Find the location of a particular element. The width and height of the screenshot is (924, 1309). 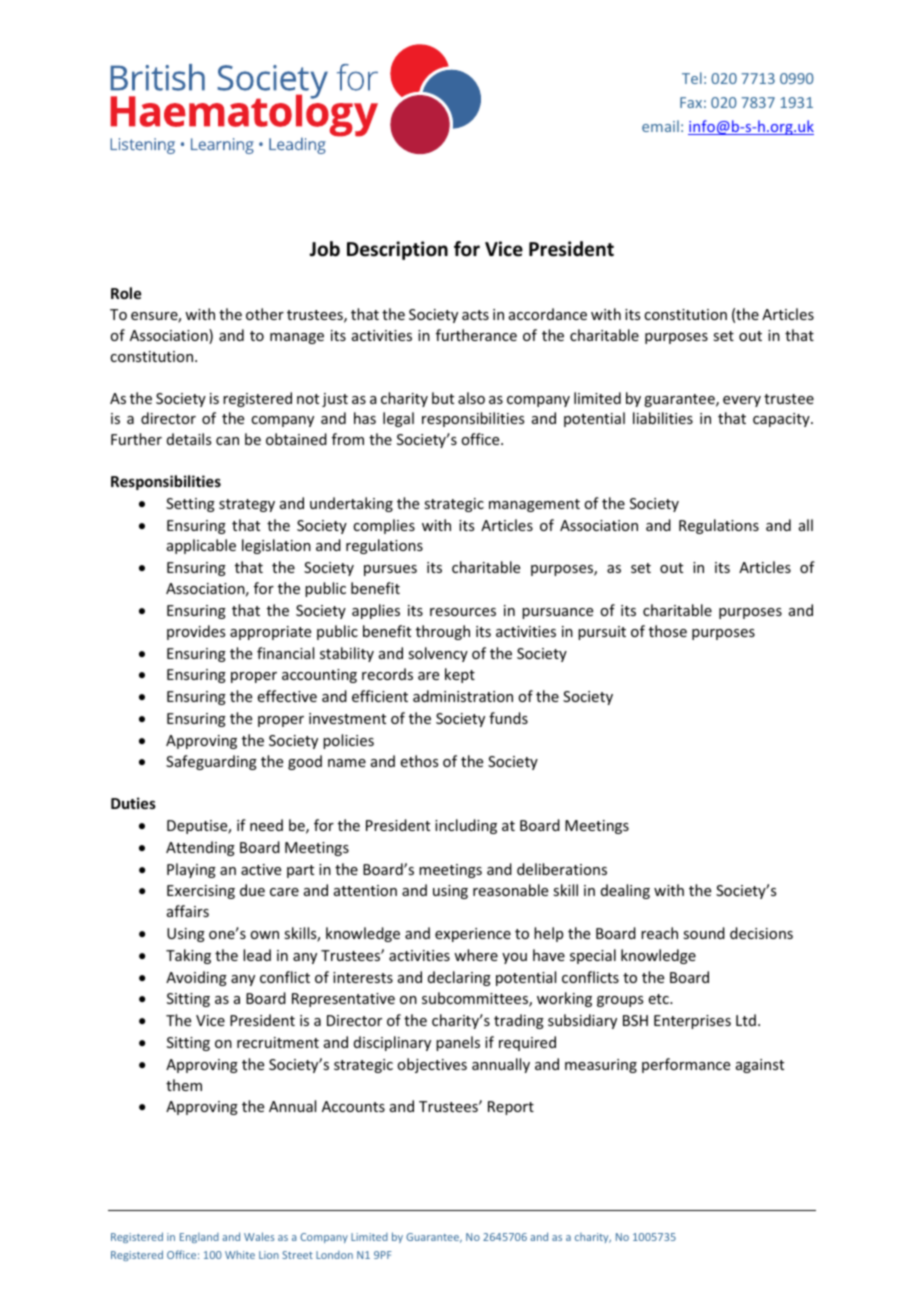

England is located at coordinates (199, 1238).
